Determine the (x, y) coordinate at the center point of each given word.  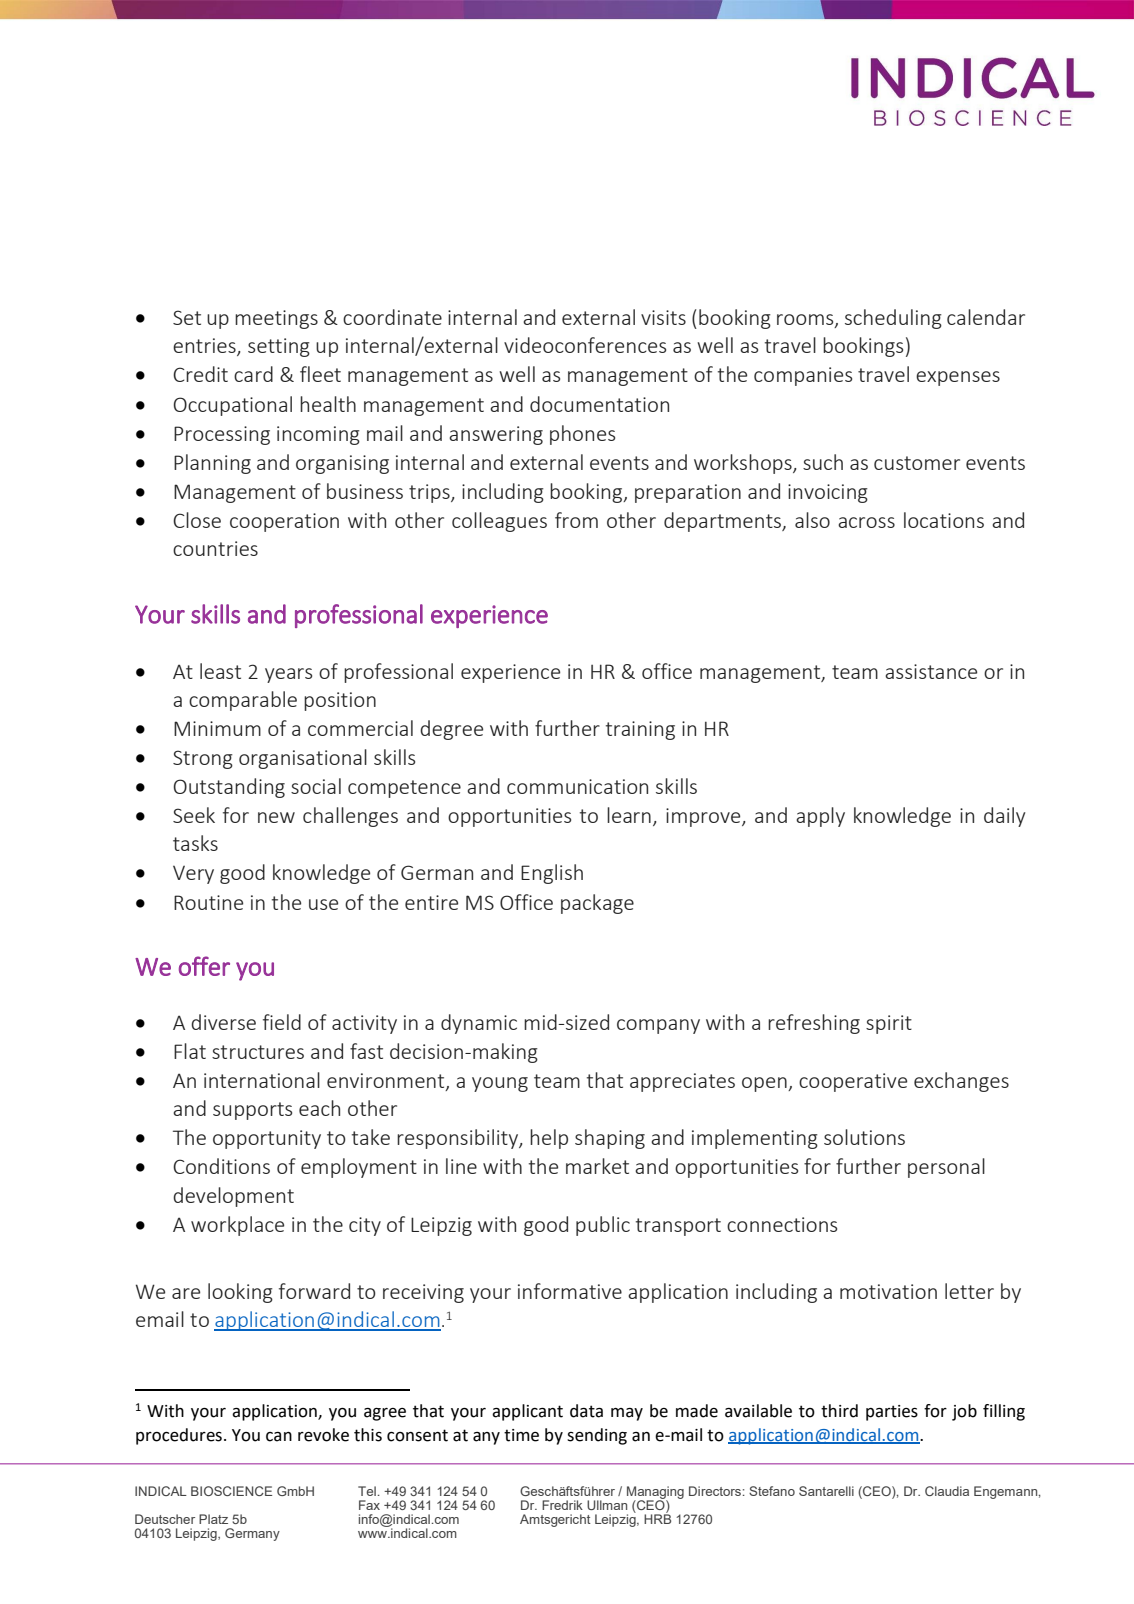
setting (279, 347)
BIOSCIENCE (231, 1491)
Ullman (607, 1505)
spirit (889, 1024)
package (597, 904)
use (323, 904)
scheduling (893, 319)
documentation (599, 404)
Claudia (947, 1491)
